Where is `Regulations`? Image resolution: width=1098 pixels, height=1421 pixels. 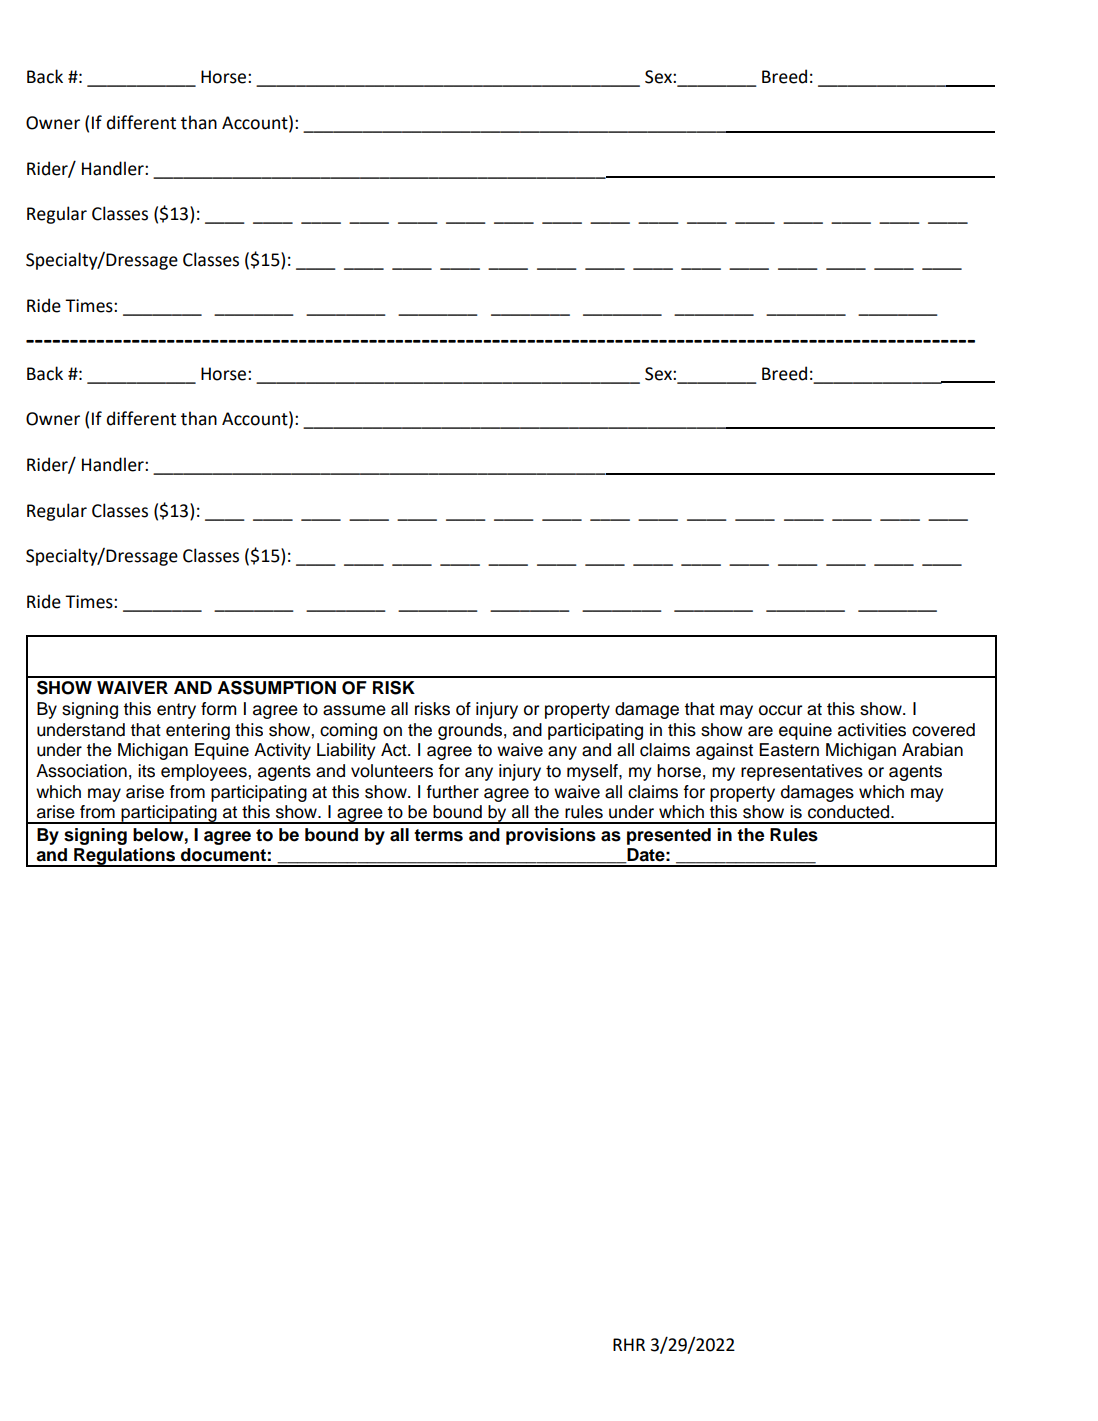
Regulations is located at coordinates (124, 857).
